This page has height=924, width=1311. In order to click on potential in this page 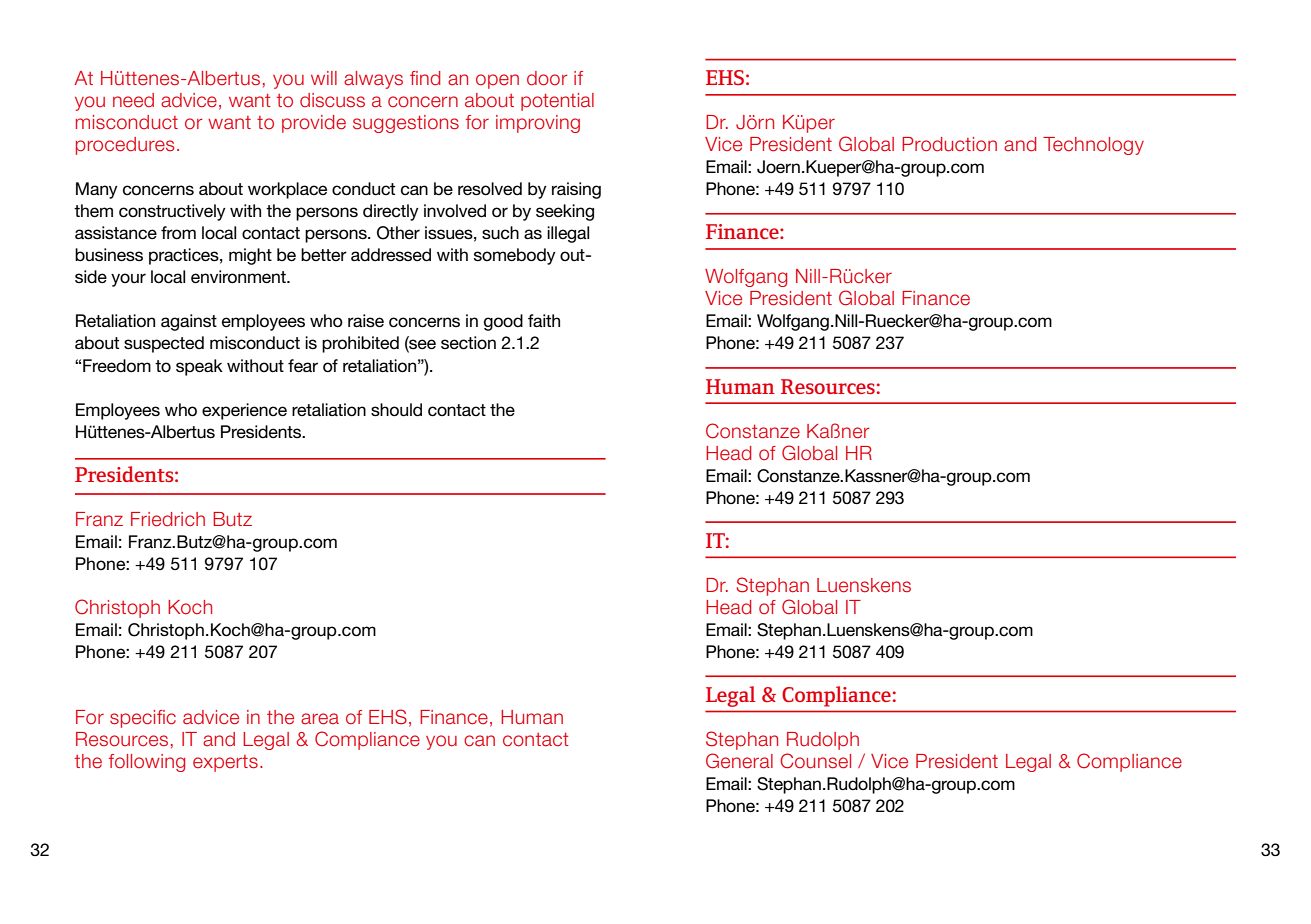, I will do `click(557, 102)`.
